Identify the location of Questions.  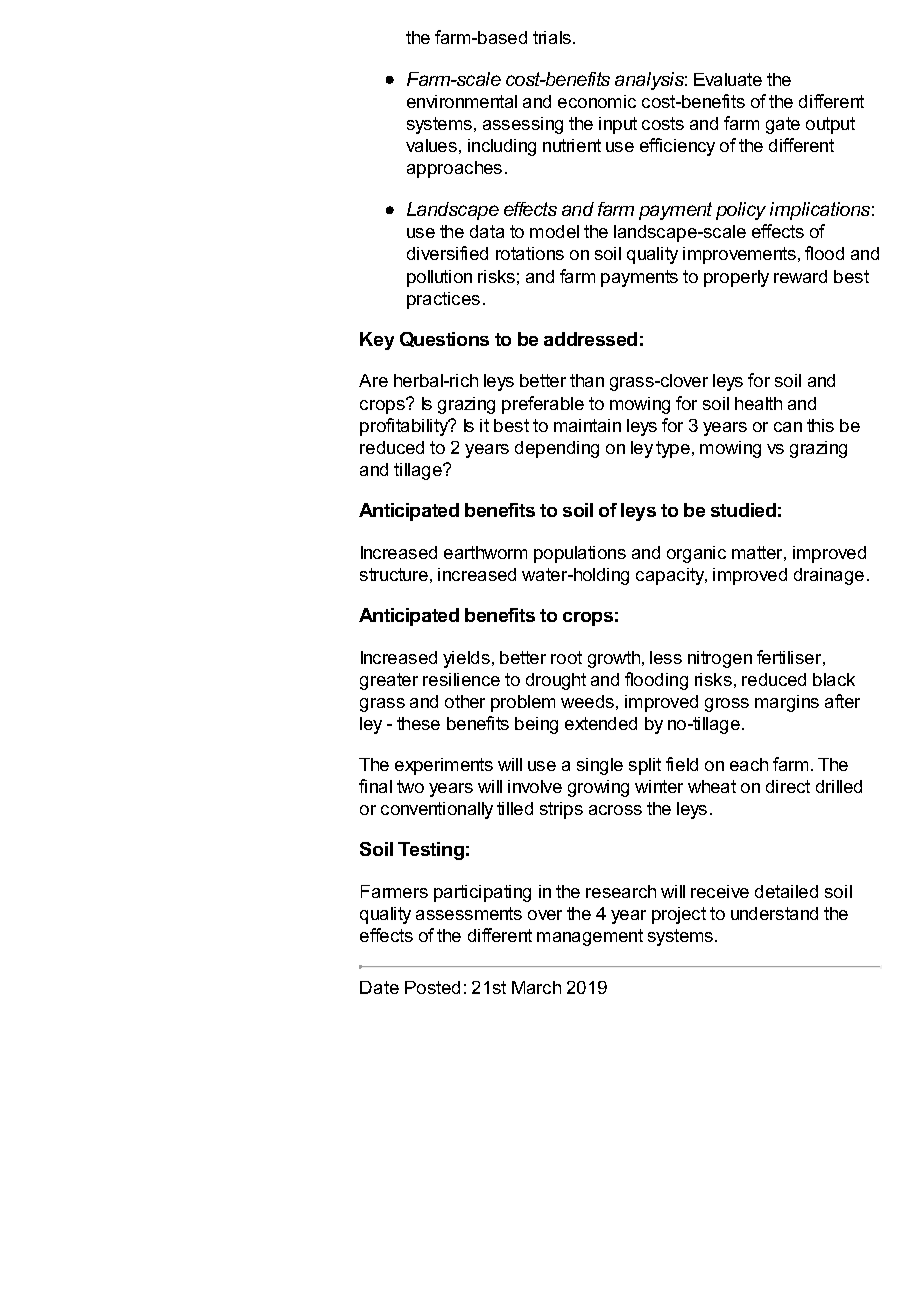
(444, 339).
